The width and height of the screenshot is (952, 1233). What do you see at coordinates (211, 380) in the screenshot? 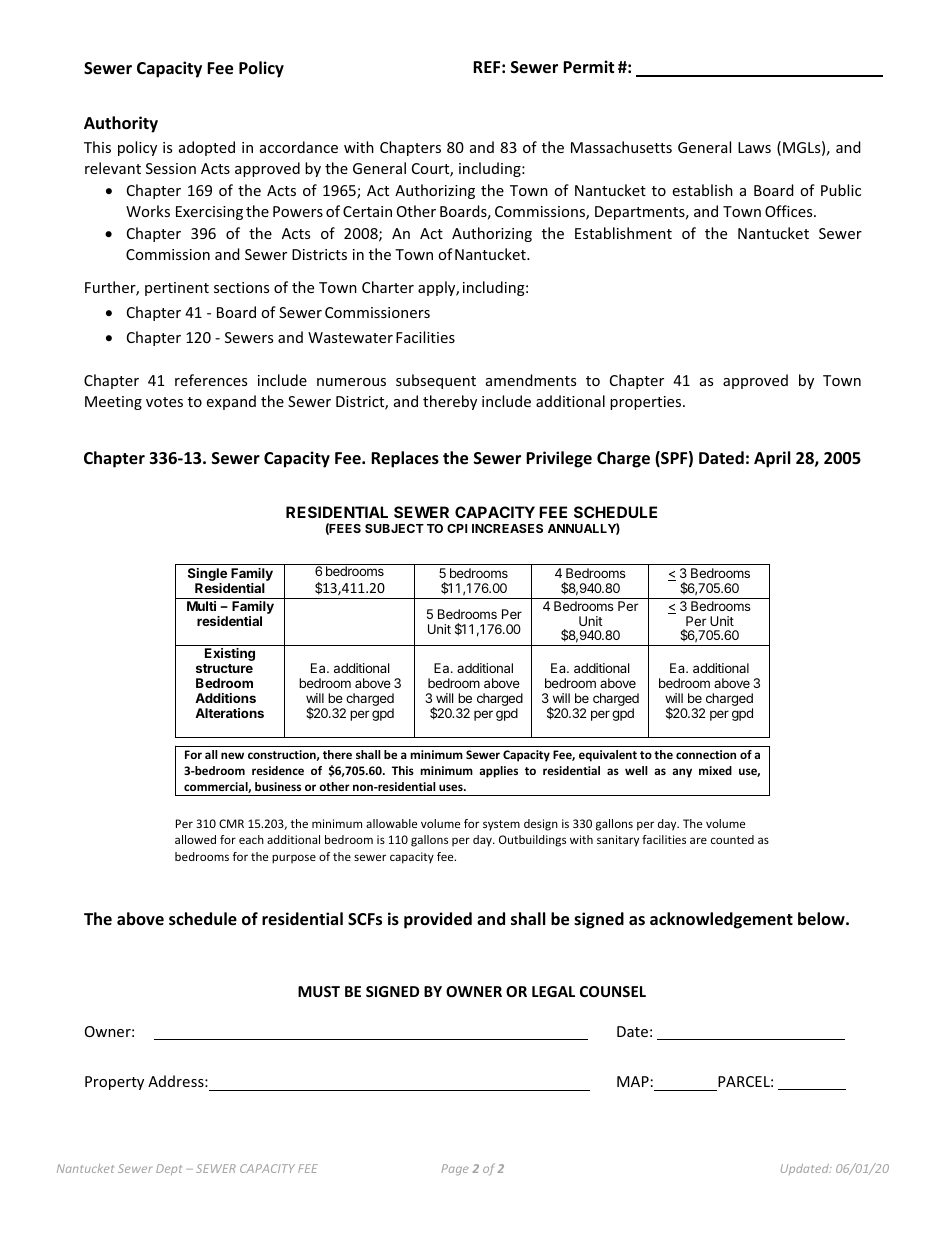
I see `references` at bounding box center [211, 380].
